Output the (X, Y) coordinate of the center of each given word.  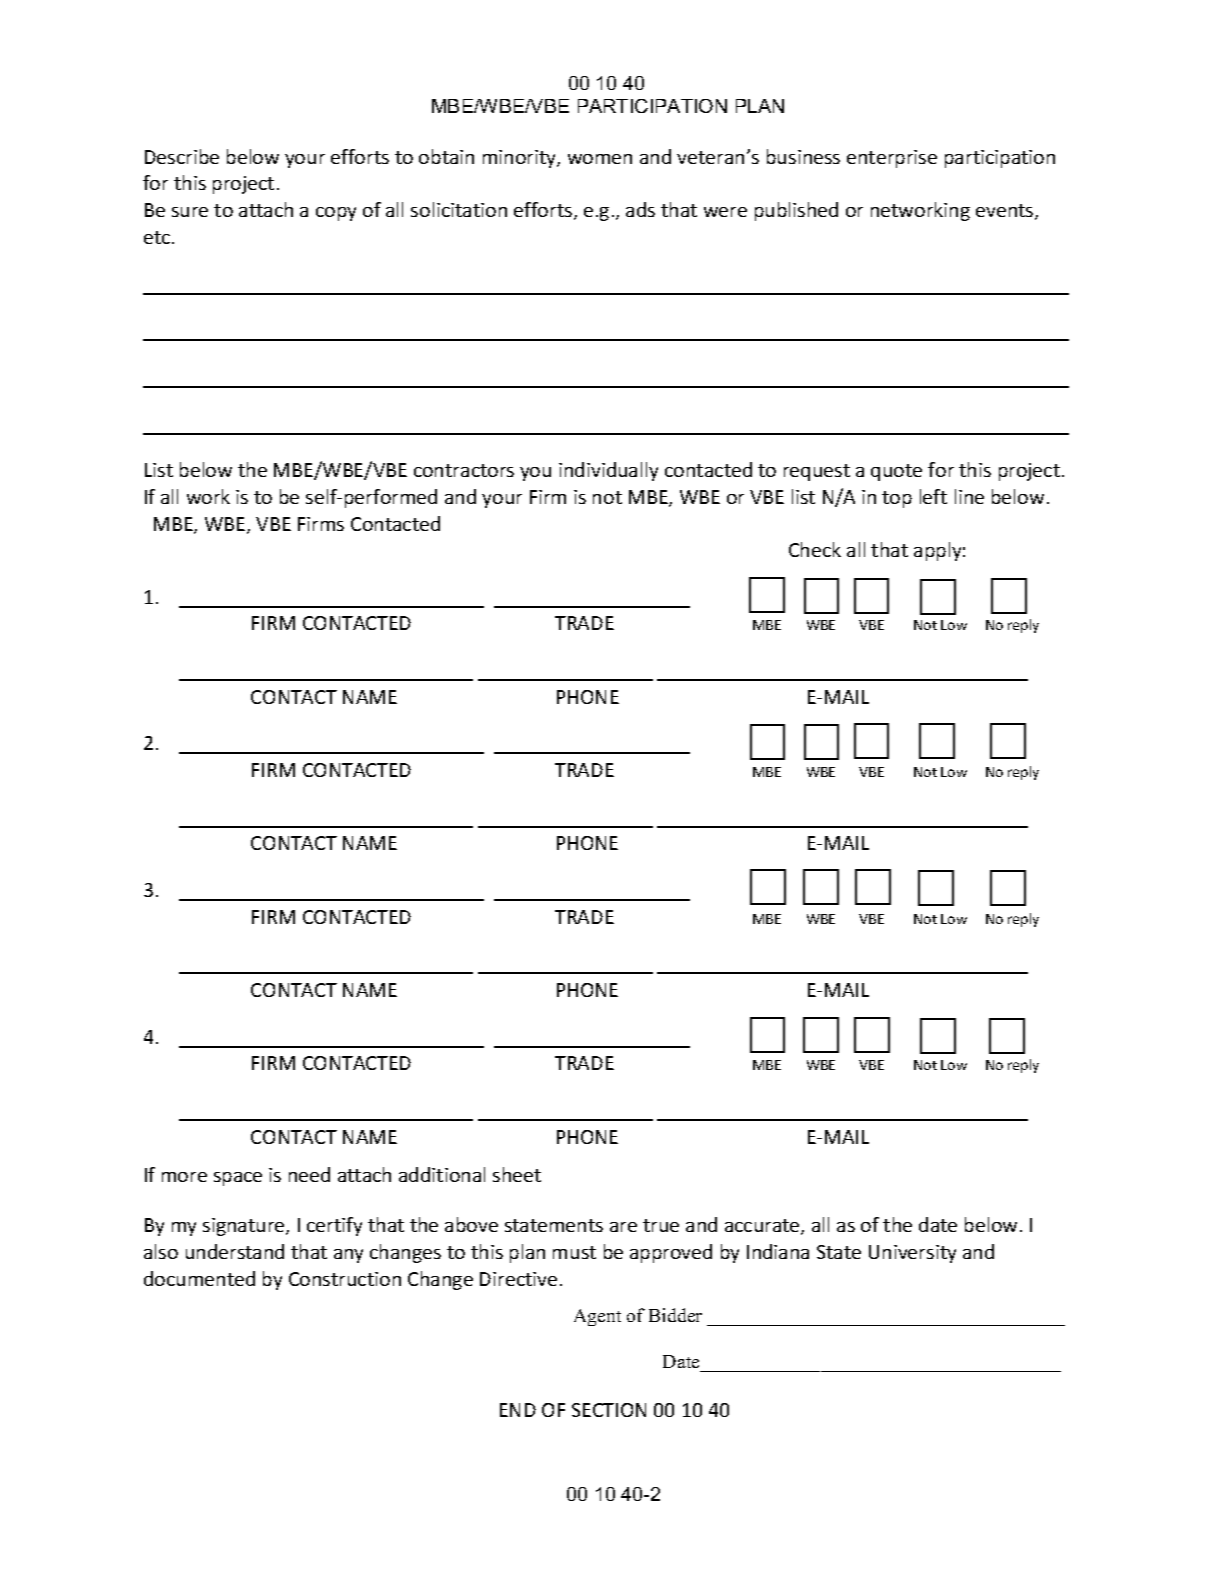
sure (190, 212)
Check (815, 549)
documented (199, 1278)
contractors (464, 470)
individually (608, 471)
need (309, 1174)
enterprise (892, 159)
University (912, 1254)
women (600, 159)
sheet (517, 1174)
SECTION (609, 1410)
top (897, 499)
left (933, 496)
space (238, 1179)
